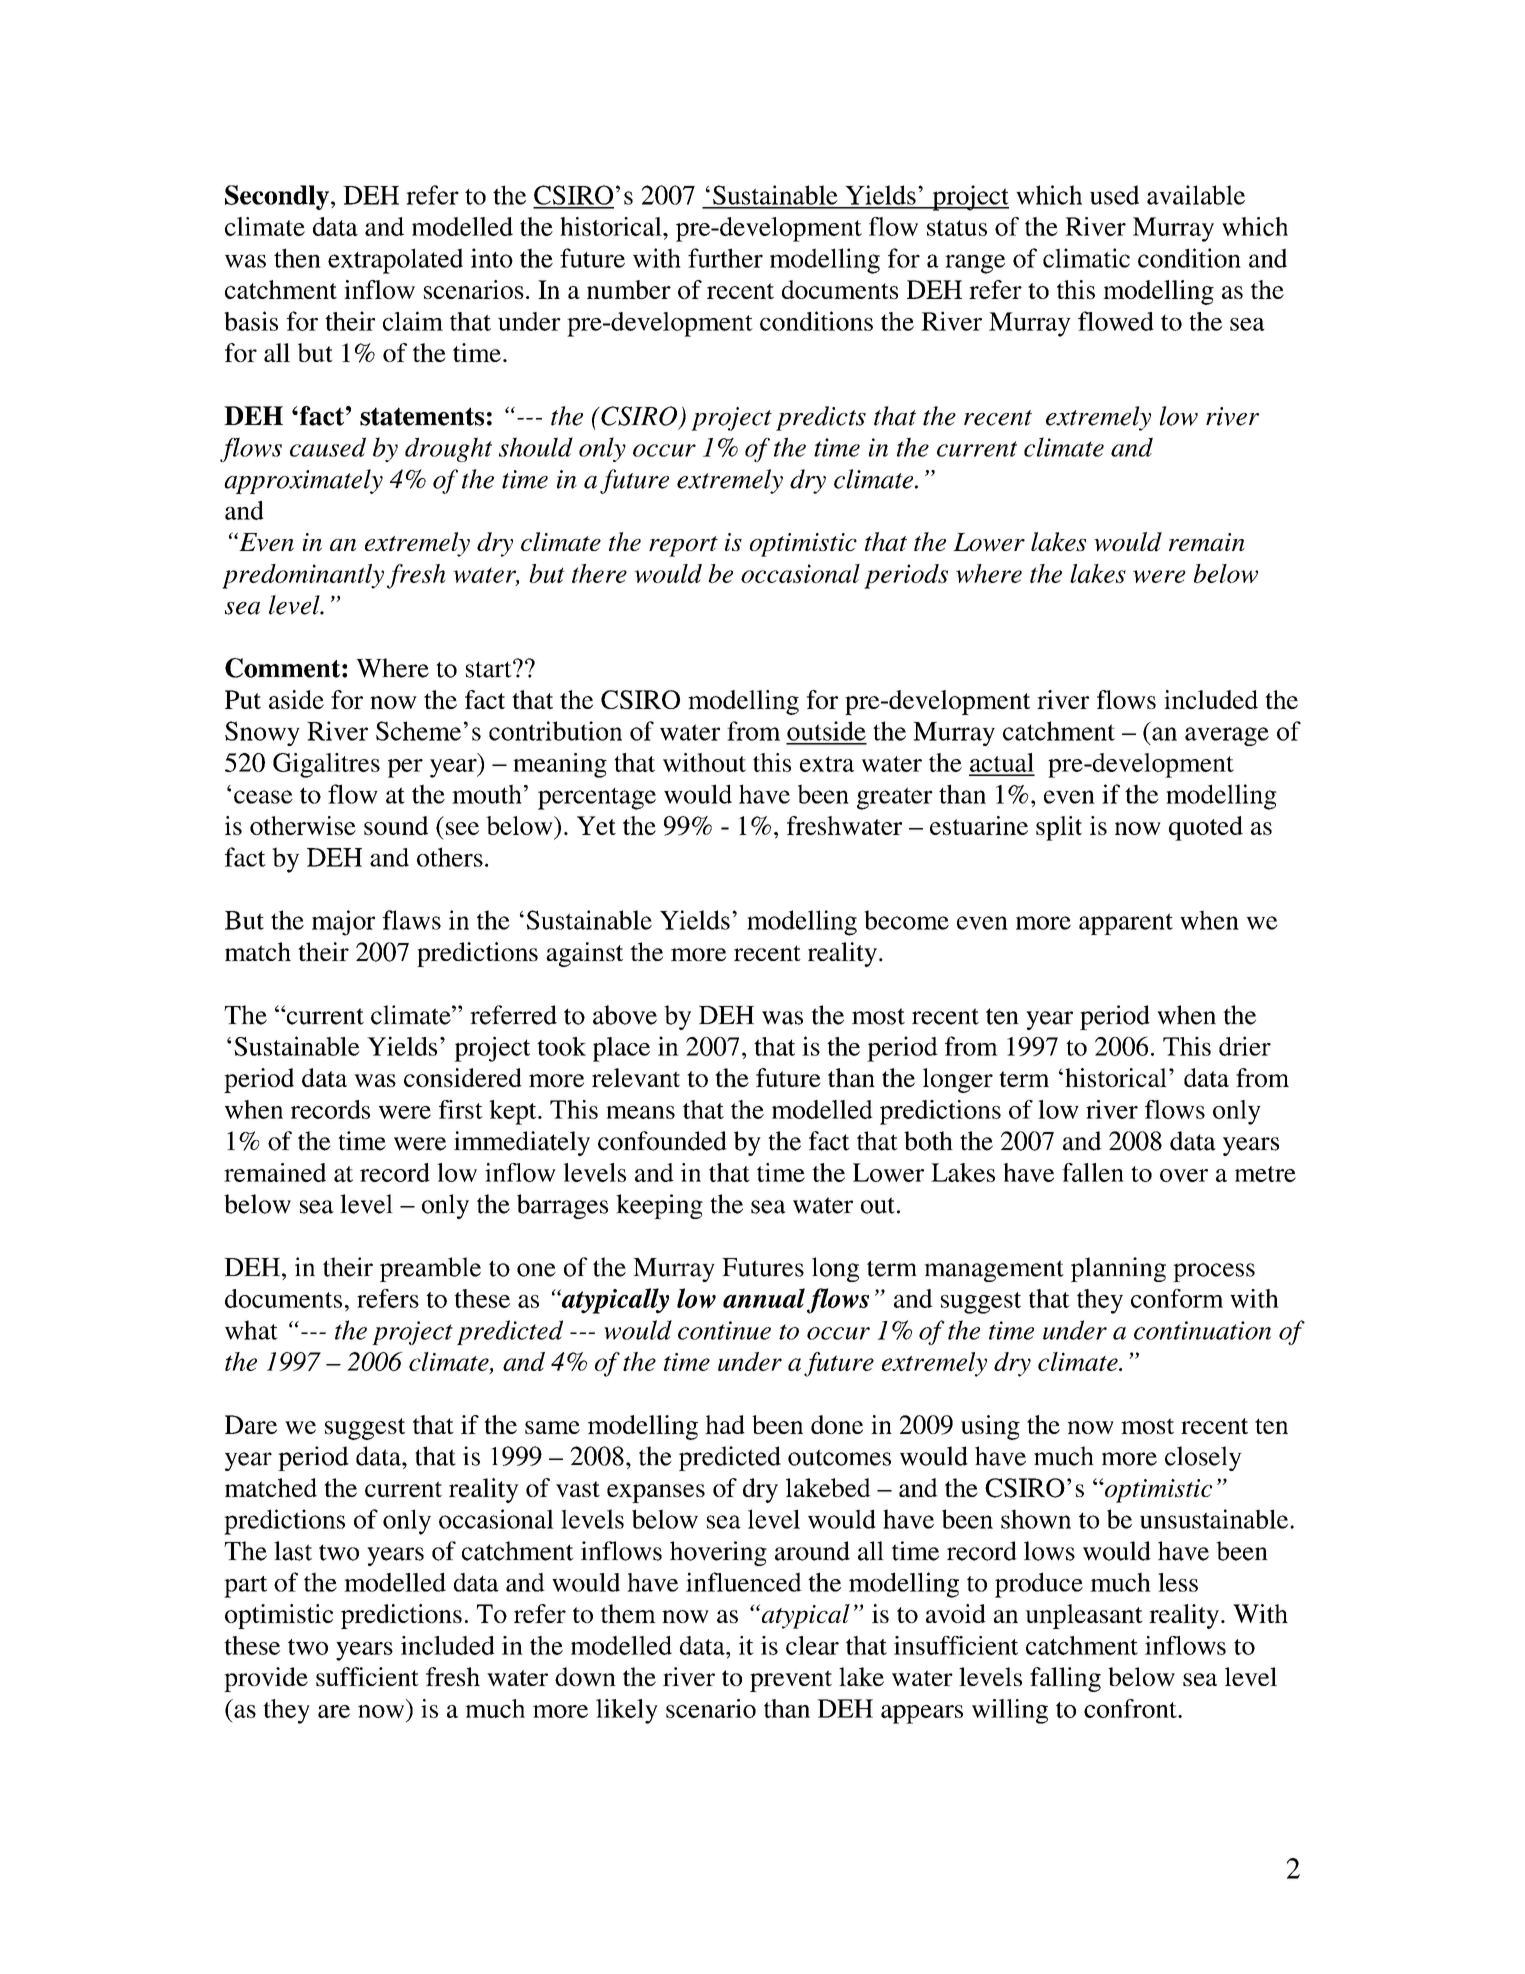 Image resolution: width=1525 pixels, height=1974 pixels. I want to click on climatic, so click(1086, 258).
